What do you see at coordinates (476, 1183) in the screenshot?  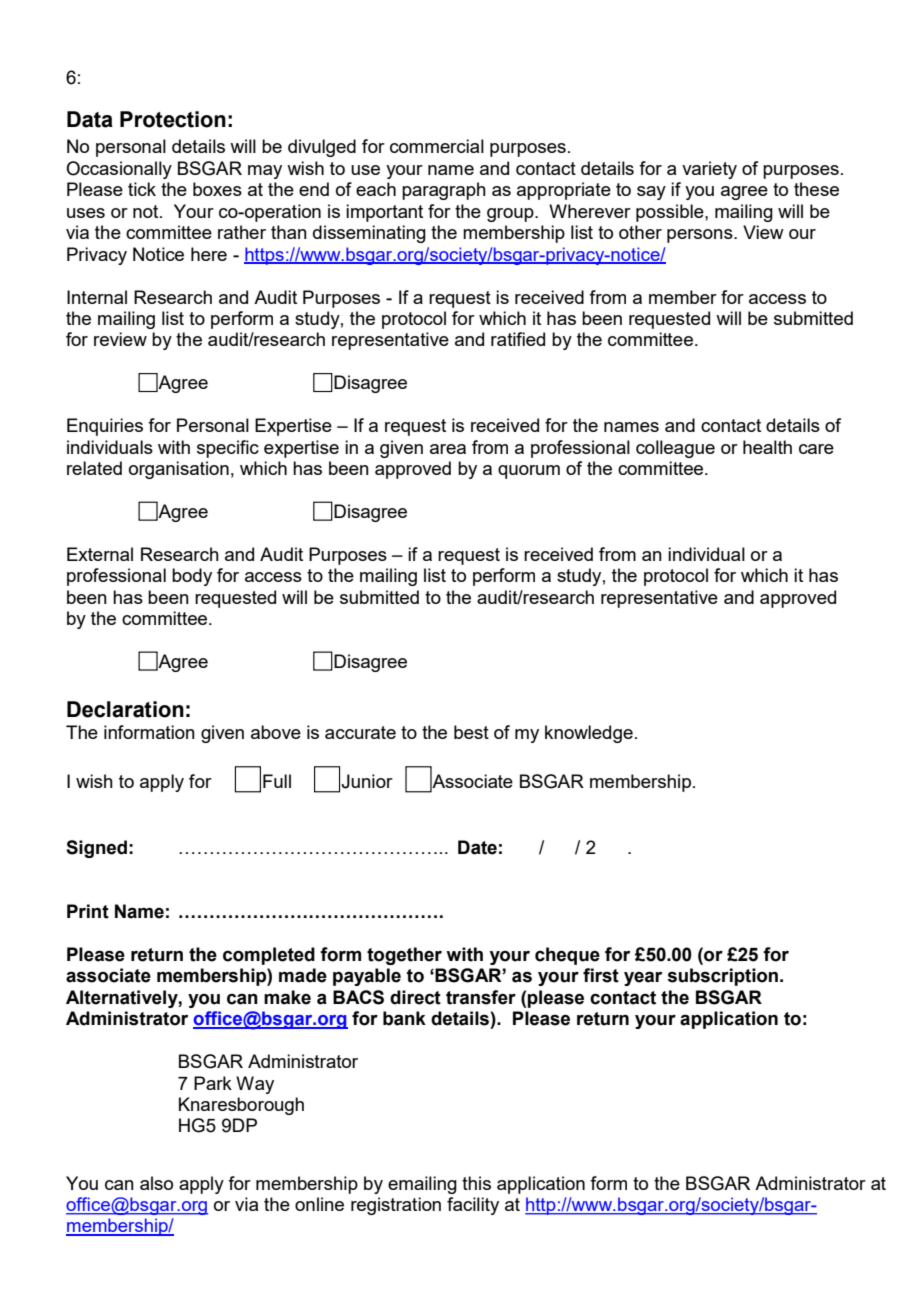 I see `this` at bounding box center [476, 1183].
